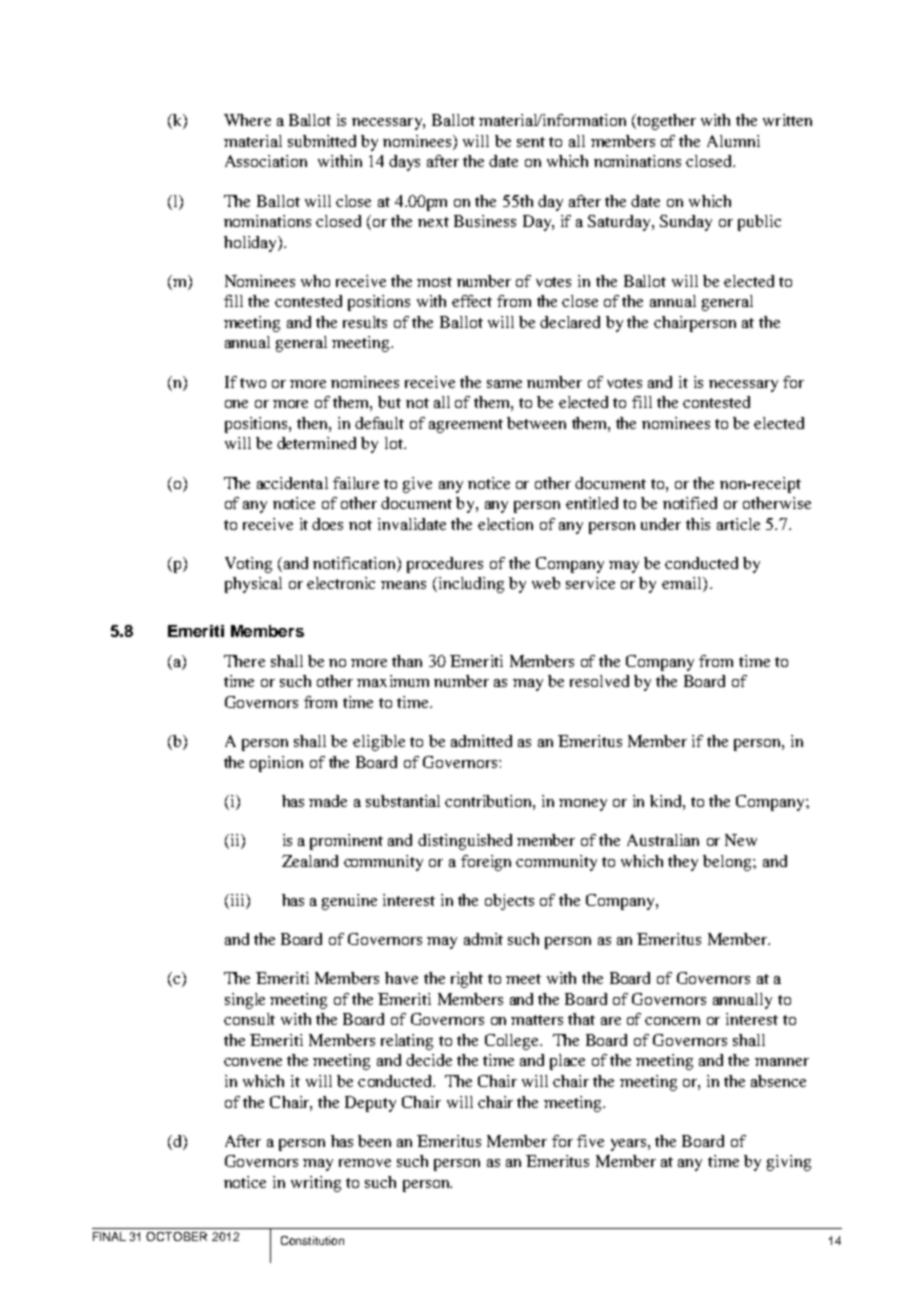  Describe the element at coordinates (247, 120) in the screenshot. I see `Where` at that location.
